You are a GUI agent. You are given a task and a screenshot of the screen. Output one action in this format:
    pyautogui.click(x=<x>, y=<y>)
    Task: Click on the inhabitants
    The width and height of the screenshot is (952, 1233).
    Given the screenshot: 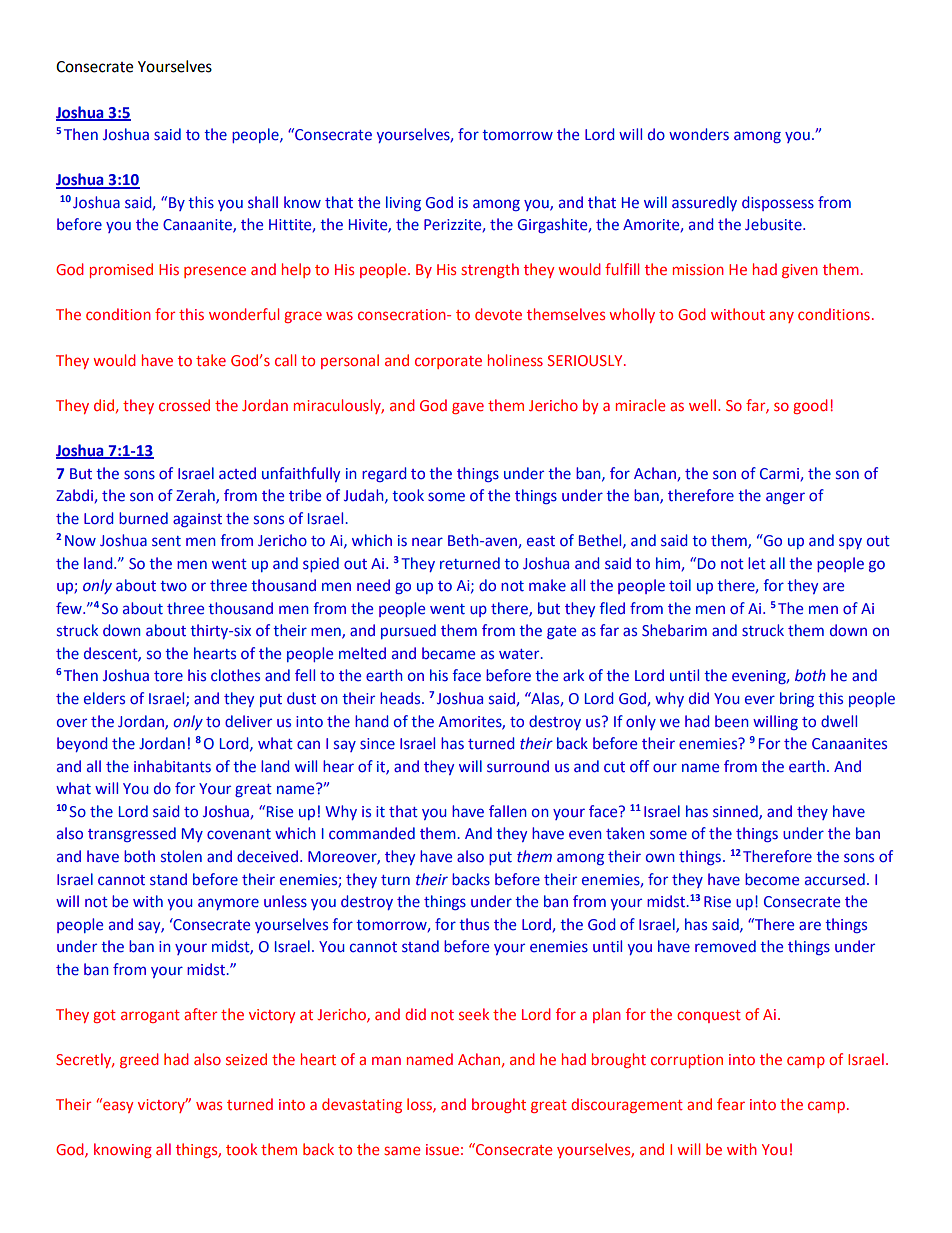 What is the action you would take?
    pyautogui.click(x=172, y=766)
